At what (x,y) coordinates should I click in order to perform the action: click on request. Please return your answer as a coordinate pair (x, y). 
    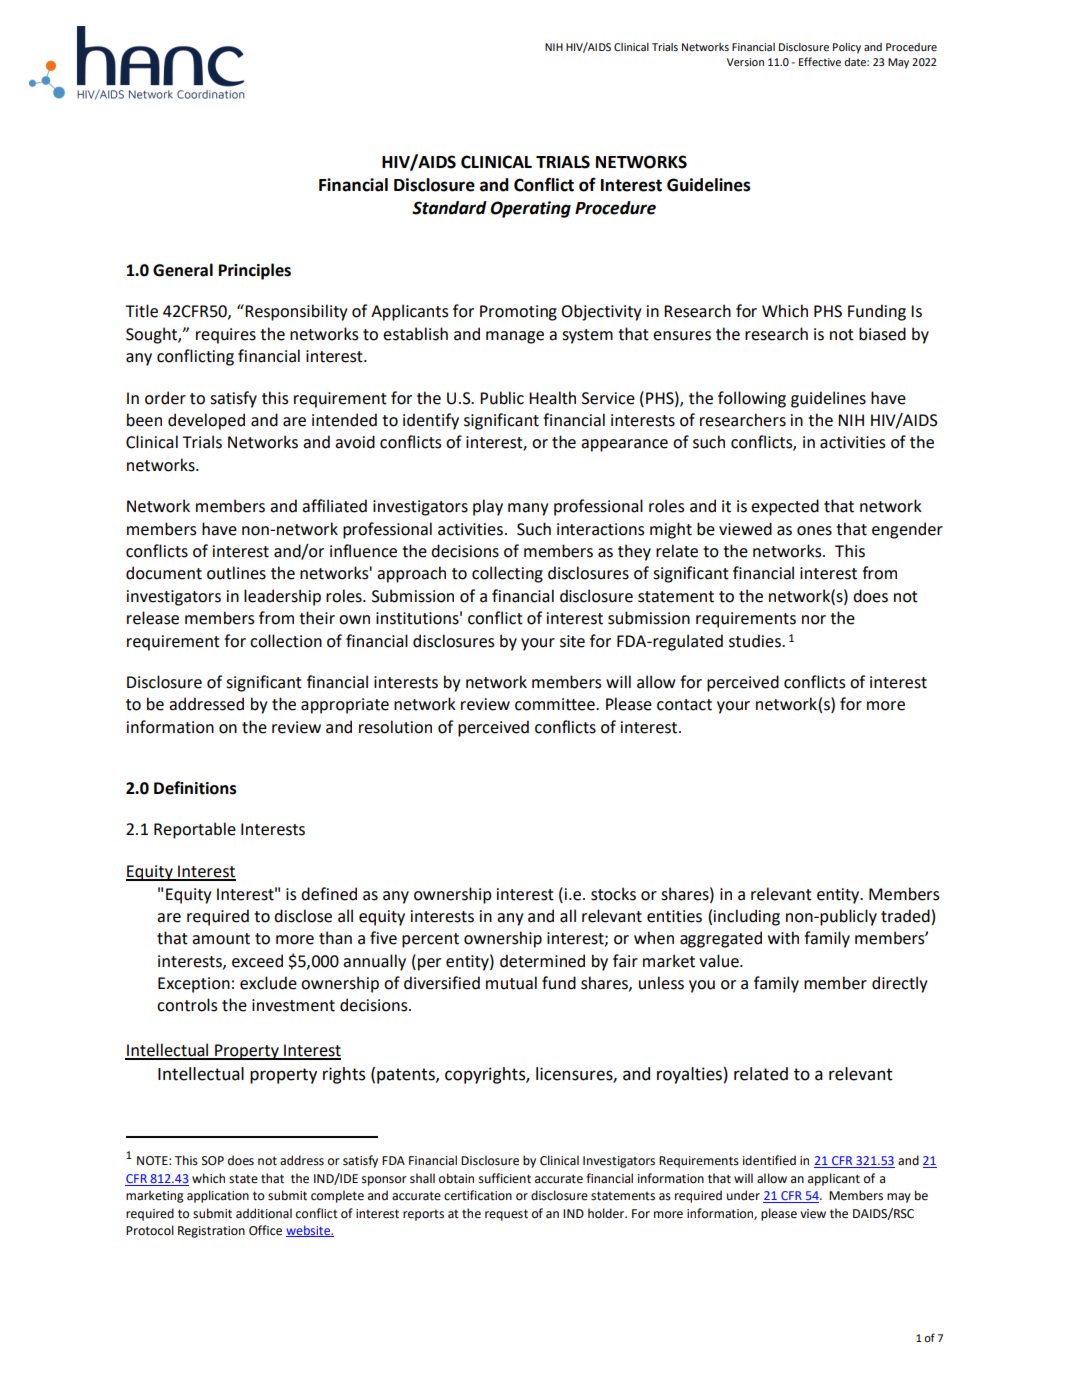
    Looking at the image, I should click on (506, 1215).
